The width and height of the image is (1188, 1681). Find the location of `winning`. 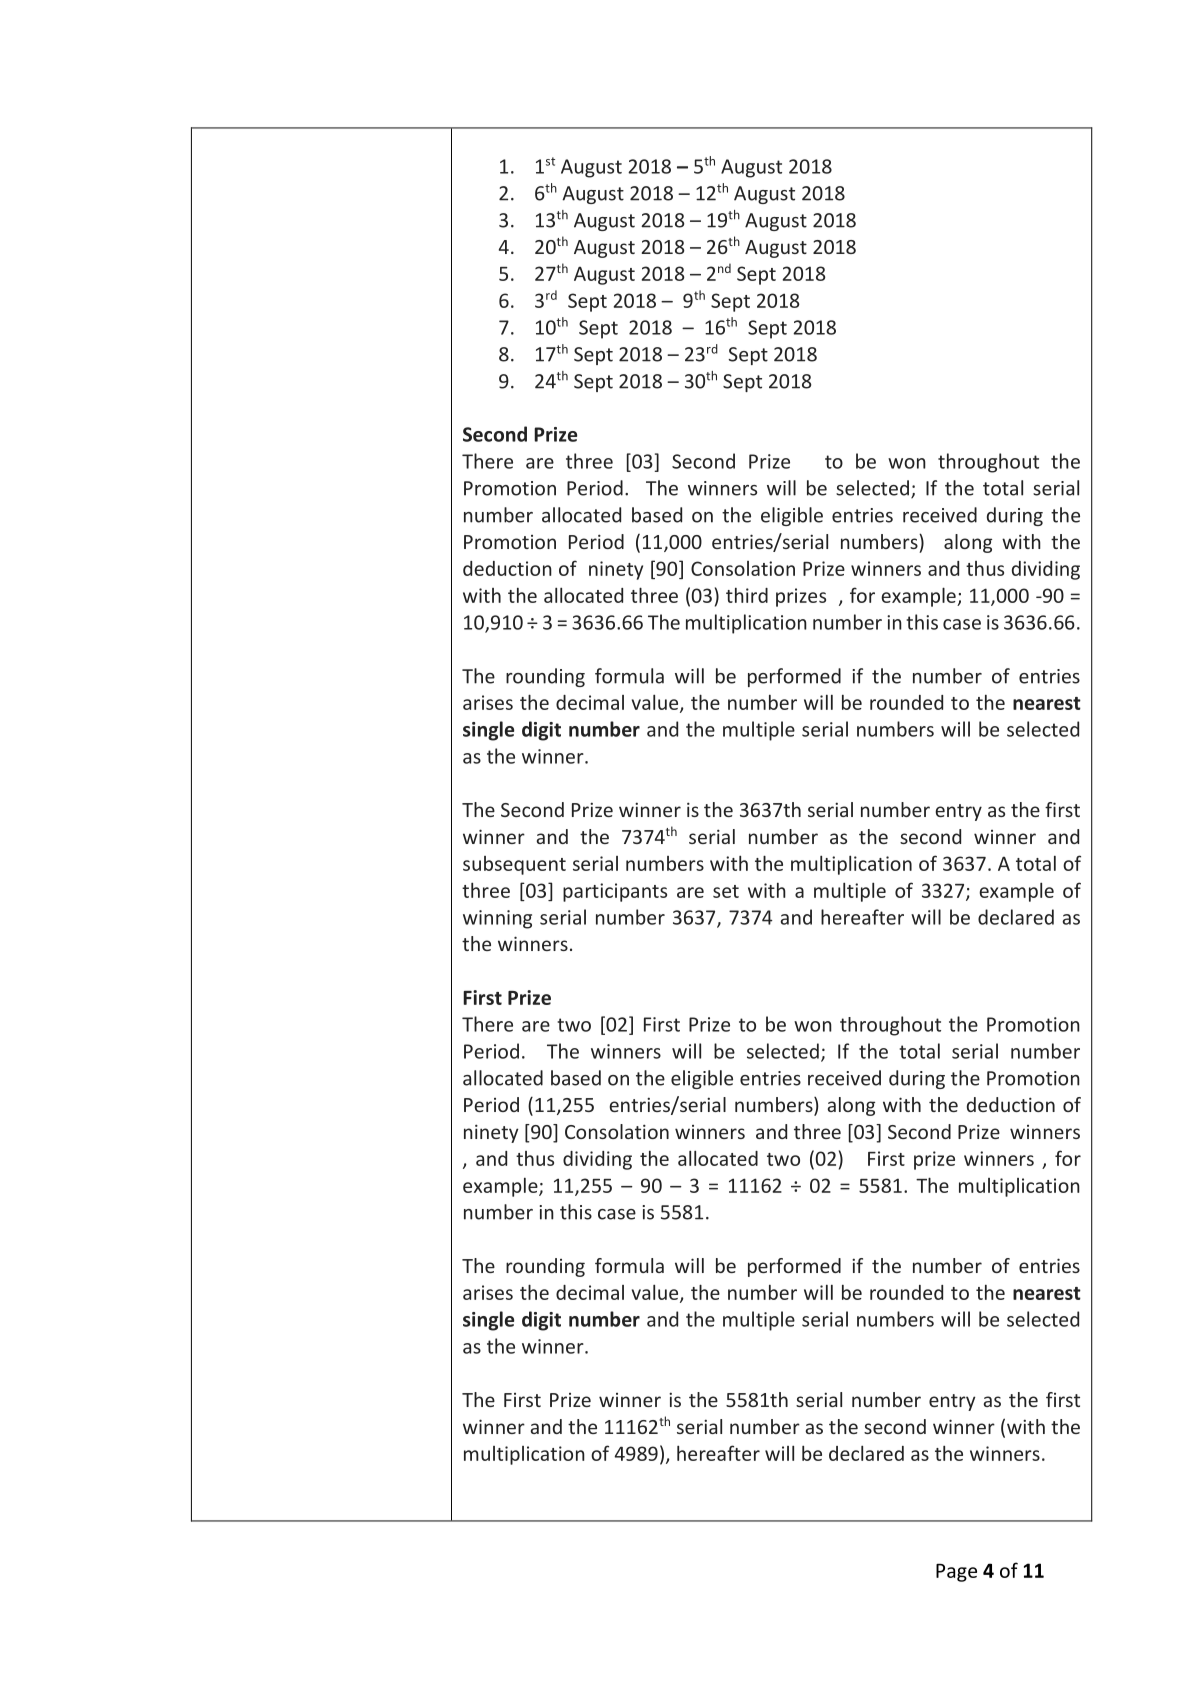

winning is located at coordinates (497, 919).
